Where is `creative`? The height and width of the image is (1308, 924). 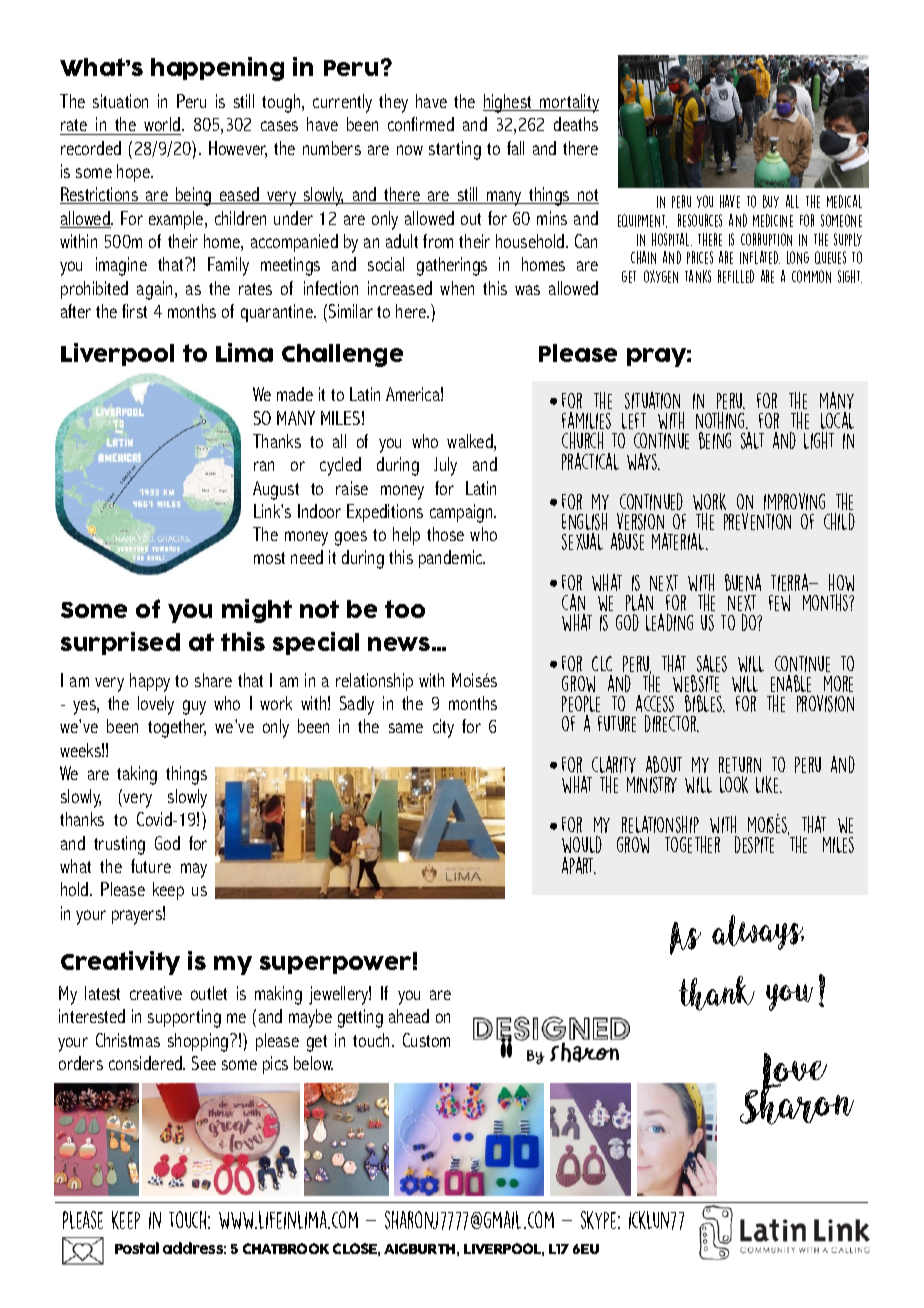
creative is located at coordinates (156, 993).
